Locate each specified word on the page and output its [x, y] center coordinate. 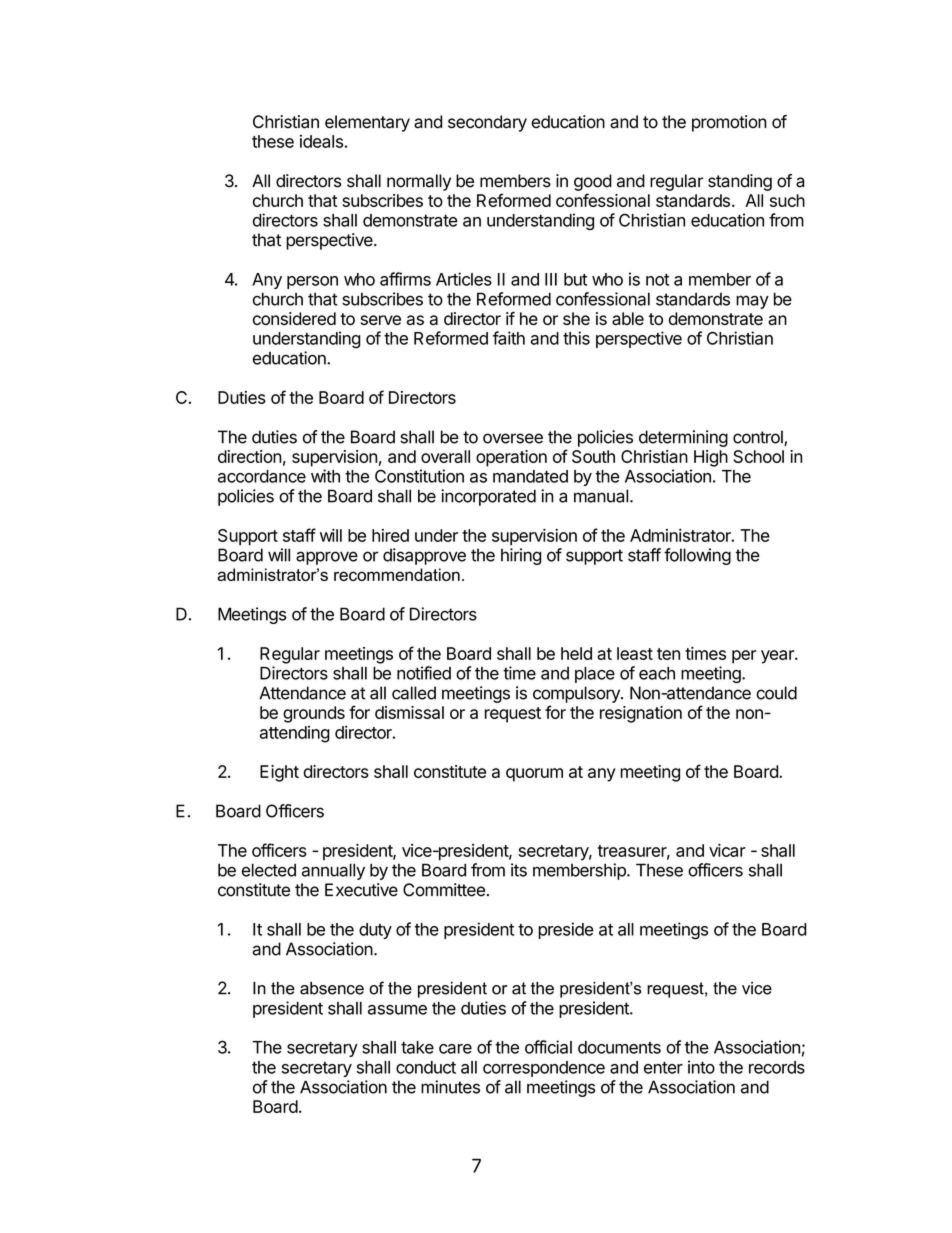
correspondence [544, 1069]
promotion [729, 123]
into [701, 1067]
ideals [321, 141]
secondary [487, 123]
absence [332, 988]
